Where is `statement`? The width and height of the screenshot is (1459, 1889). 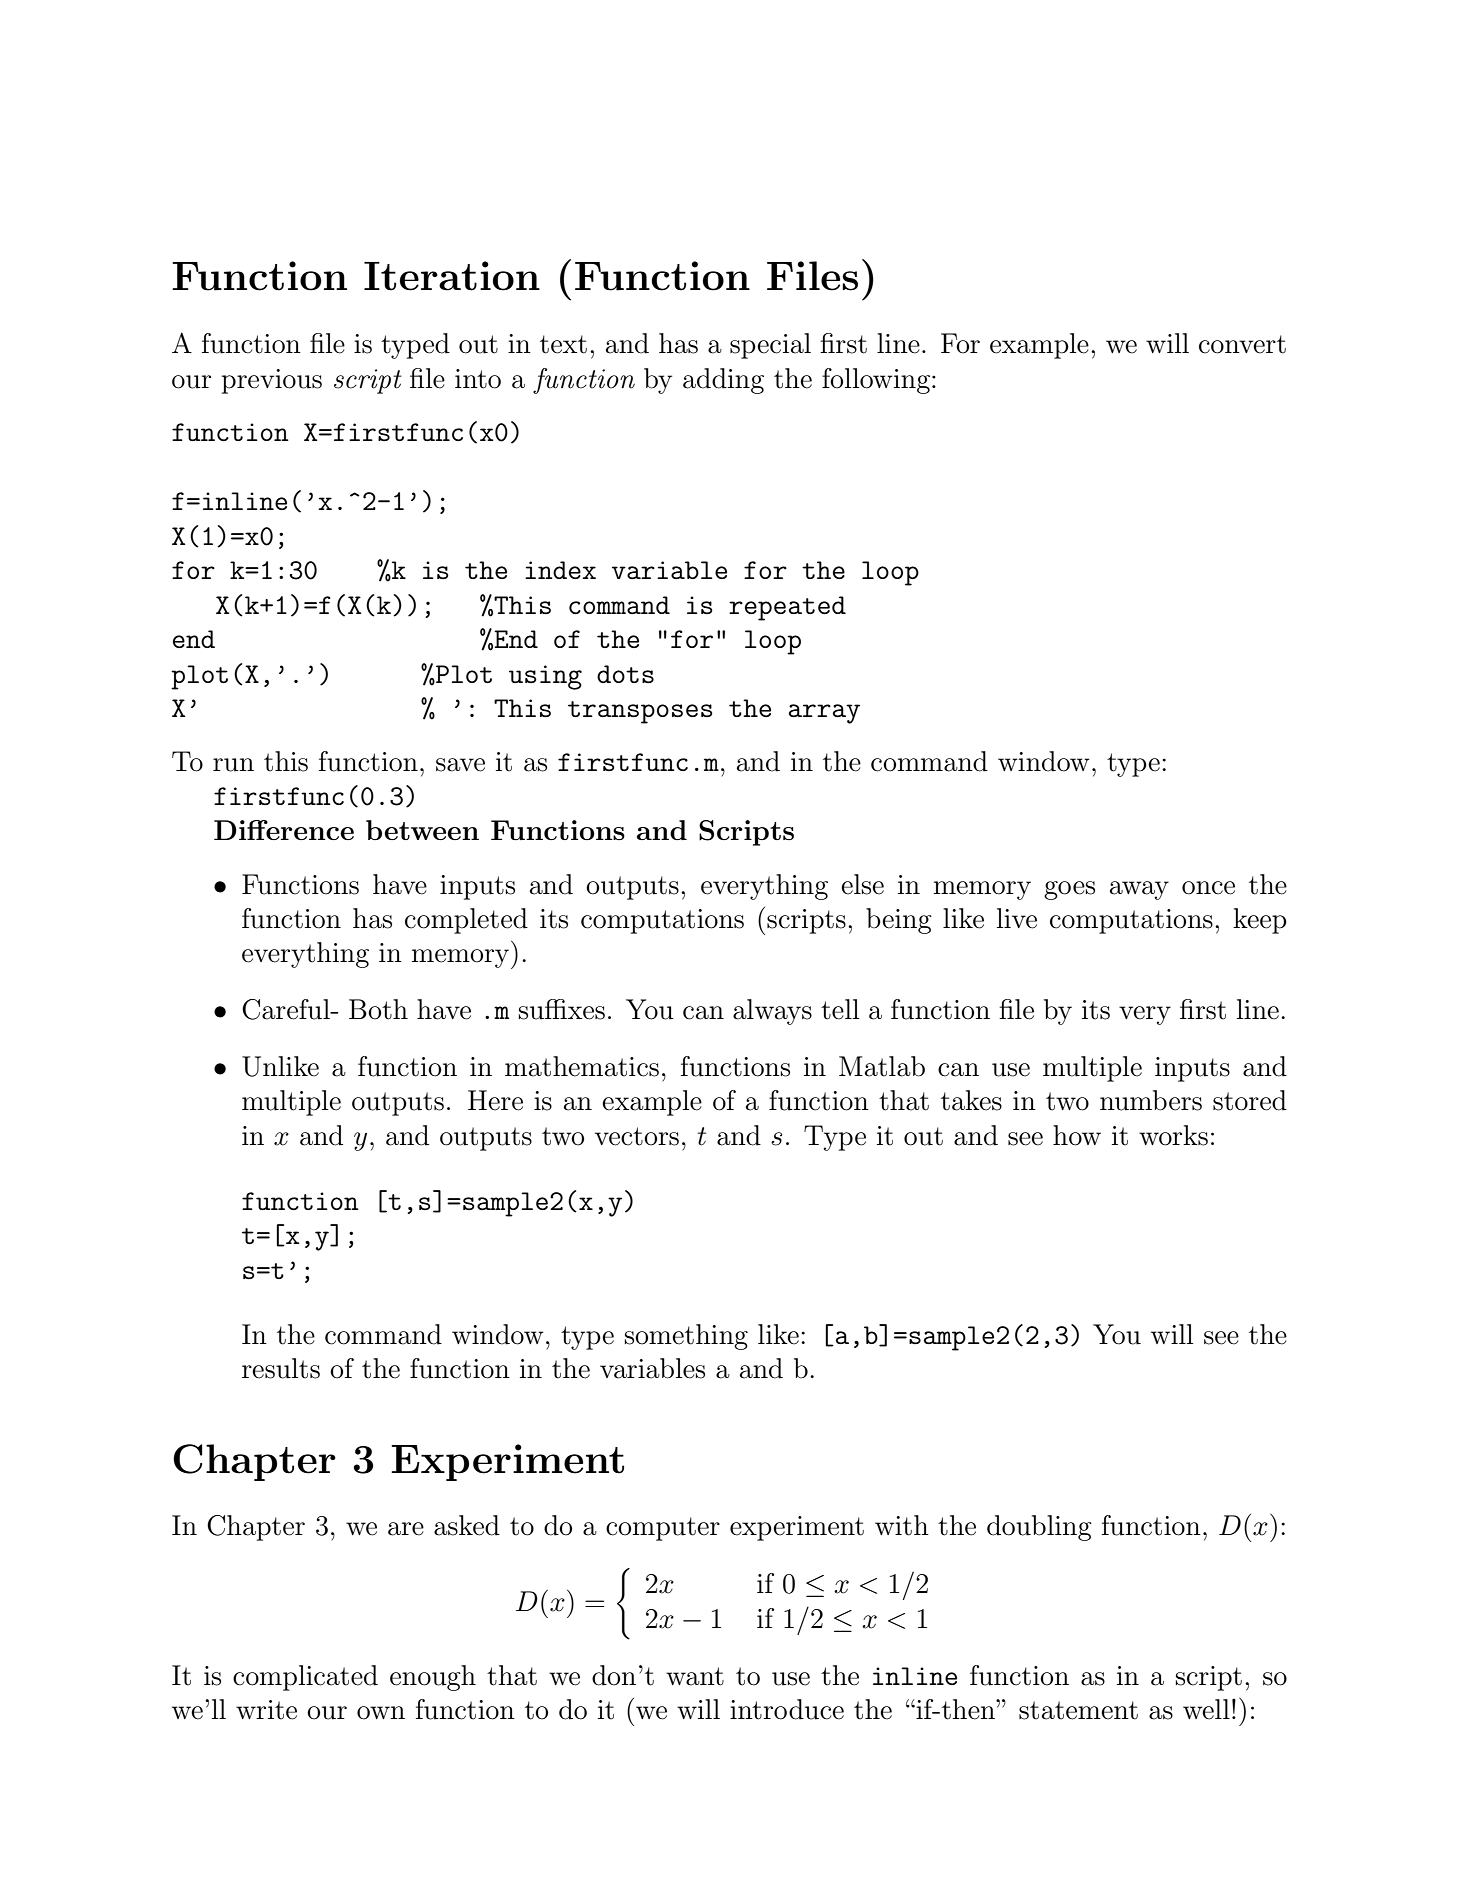 statement is located at coordinates (1078, 1710).
